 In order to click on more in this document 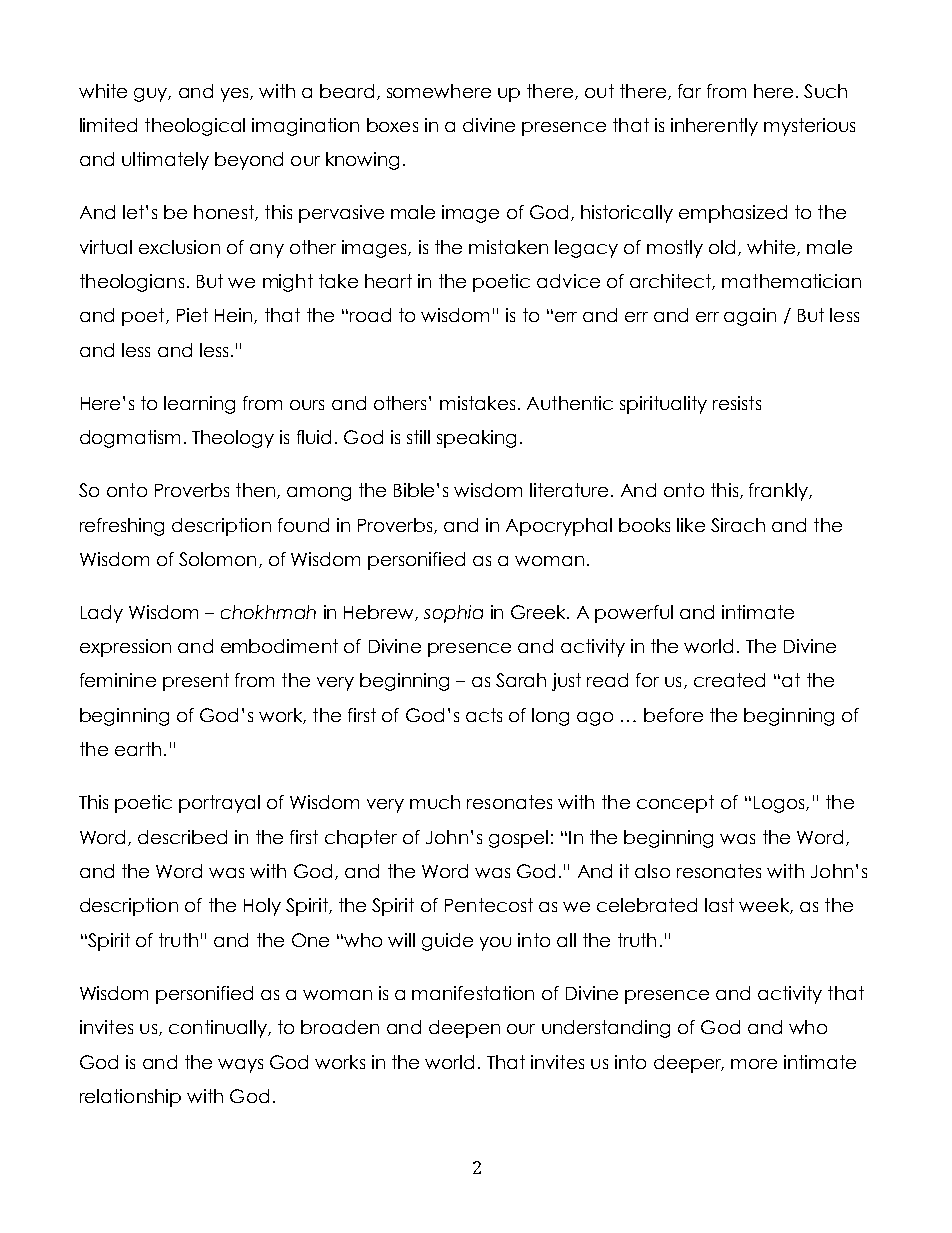, I will do `click(754, 1064)`.
